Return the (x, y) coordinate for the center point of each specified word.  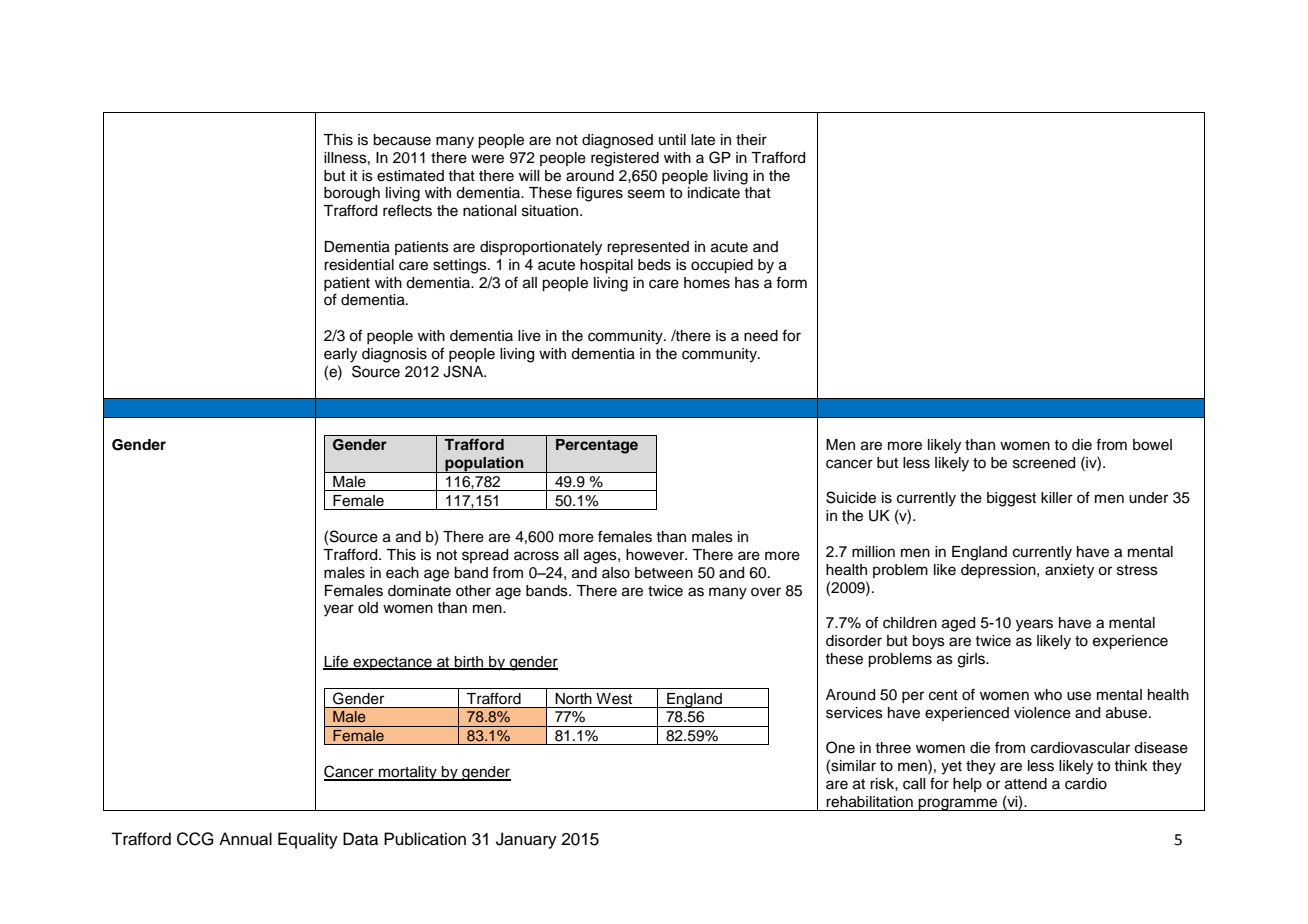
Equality (308, 840)
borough (352, 194)
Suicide (851, 497)
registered (625, 159)
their (751, 140)
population (484, 464)
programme (958, 804)
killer (1057, 498)
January (526, 840)
